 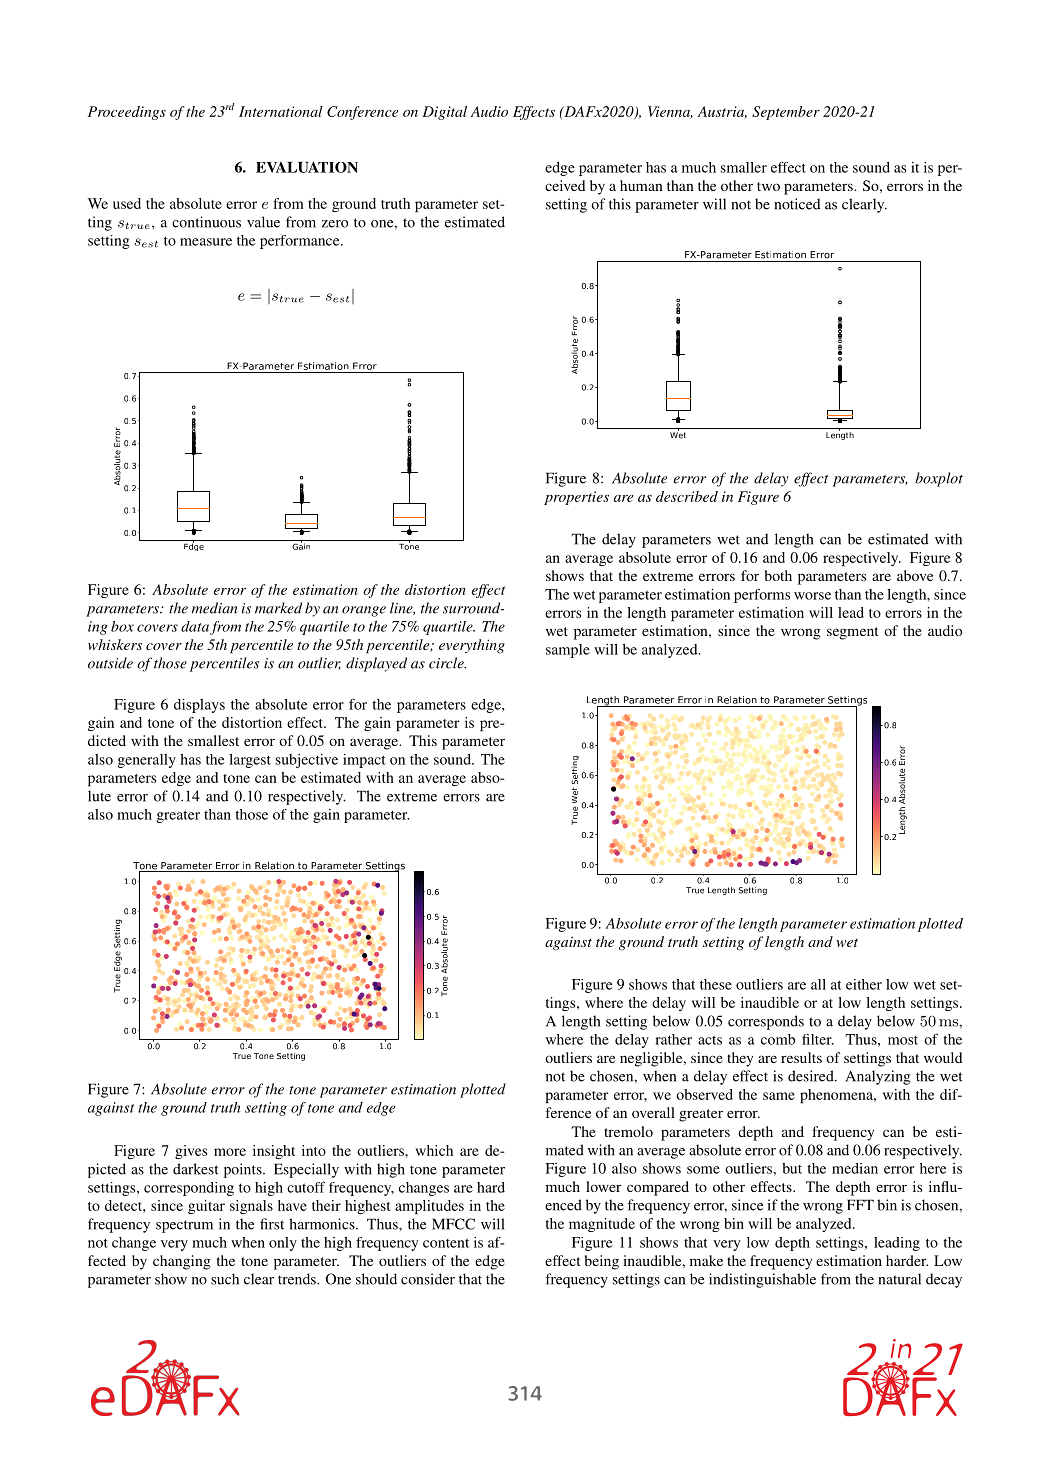 What do you see at coordinates (797, 204) in the page?
I see `noticed` at bounding box center [797, 204].
